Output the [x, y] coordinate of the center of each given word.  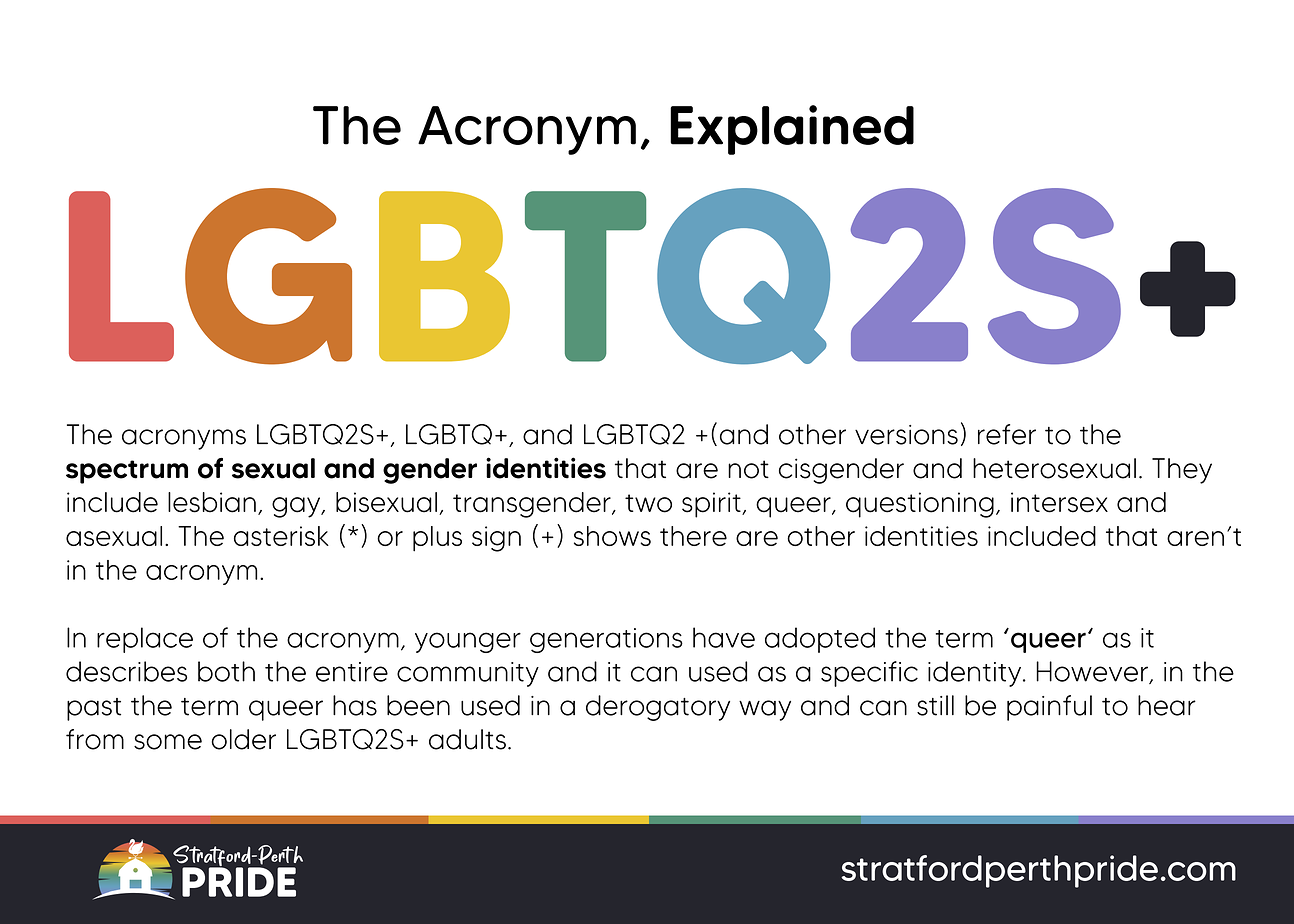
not [748, 469]
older [243, 739]
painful [1049, 708]
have [724, 637]
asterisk [281, 536]
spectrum [127, 472]
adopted [820, 640]
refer [1007, 434]
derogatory [658, 708]
